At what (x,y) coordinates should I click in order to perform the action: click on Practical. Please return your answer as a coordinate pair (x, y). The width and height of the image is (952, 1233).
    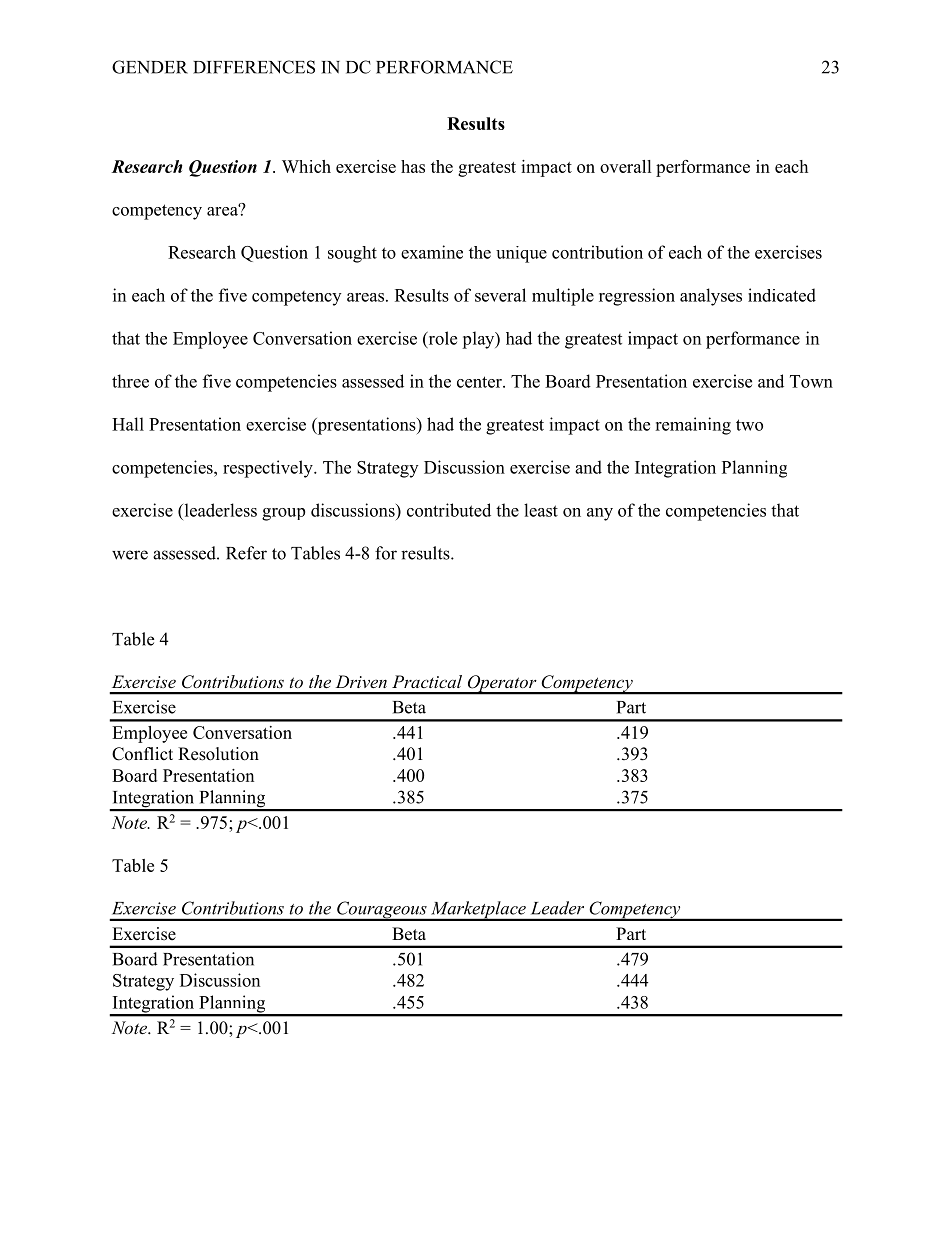
    Looking at the image, I should click on (427, 681).
